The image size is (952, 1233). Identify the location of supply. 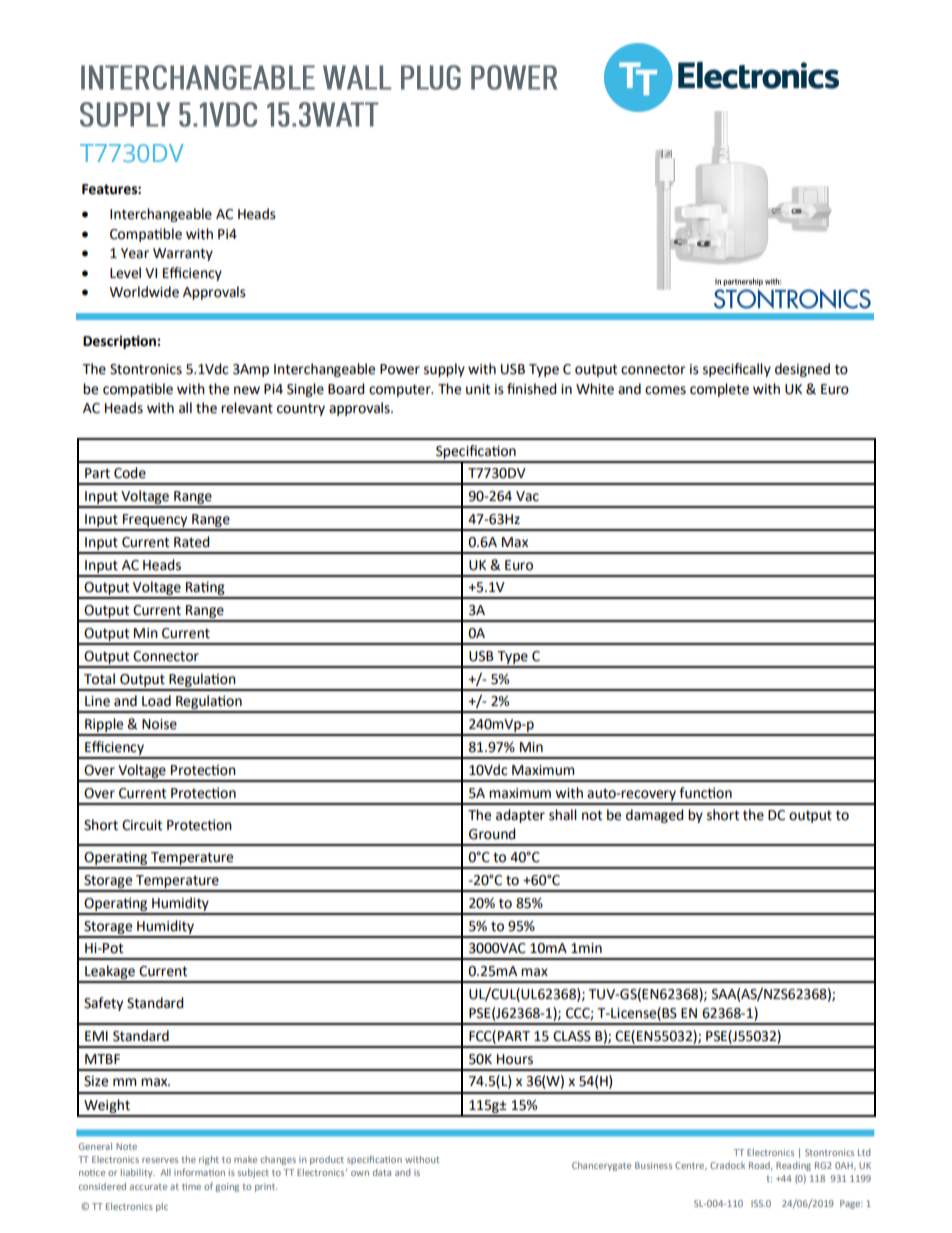
(444, 370).
